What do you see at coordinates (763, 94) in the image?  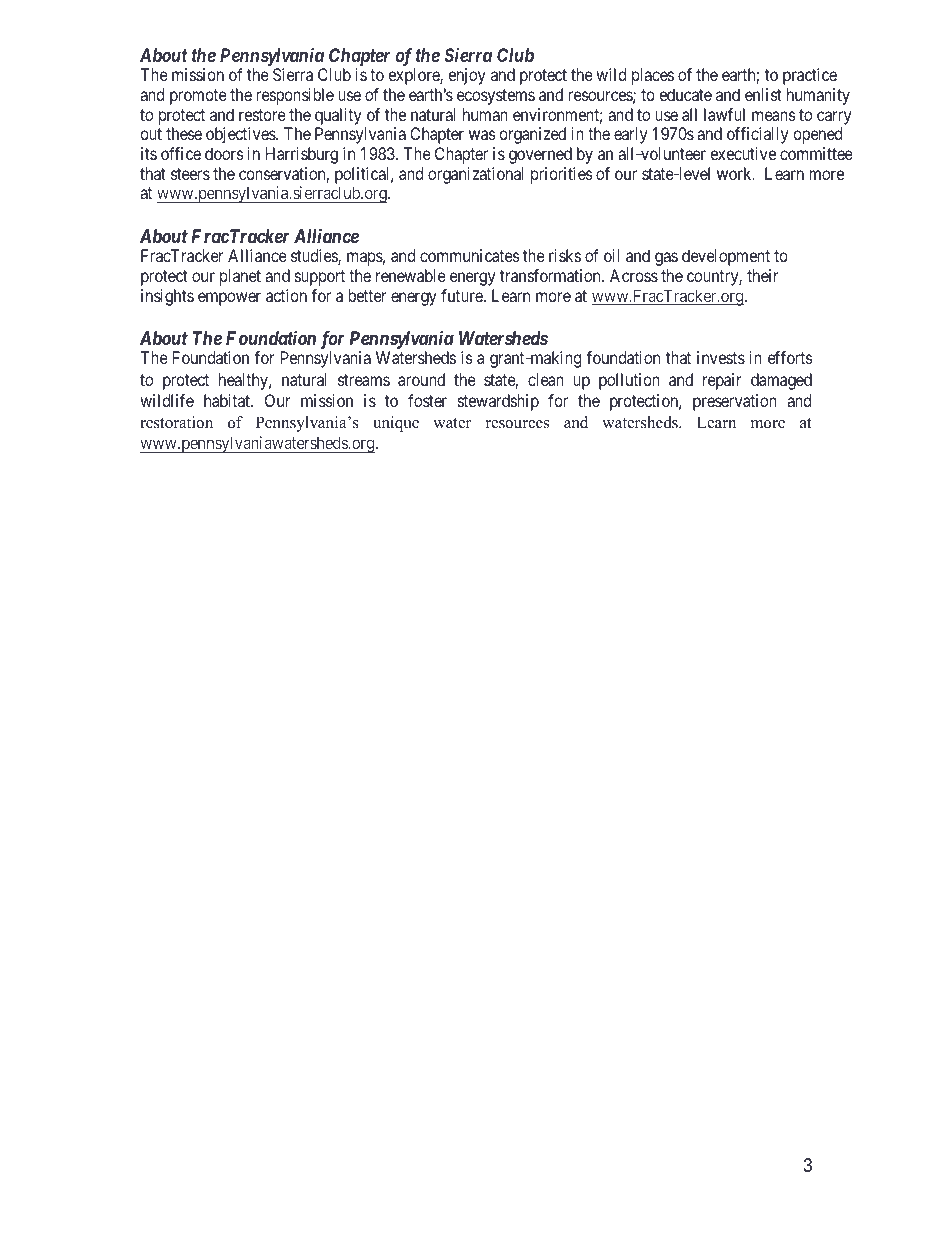 I see `enlist` at bounding box center [763, 94].
